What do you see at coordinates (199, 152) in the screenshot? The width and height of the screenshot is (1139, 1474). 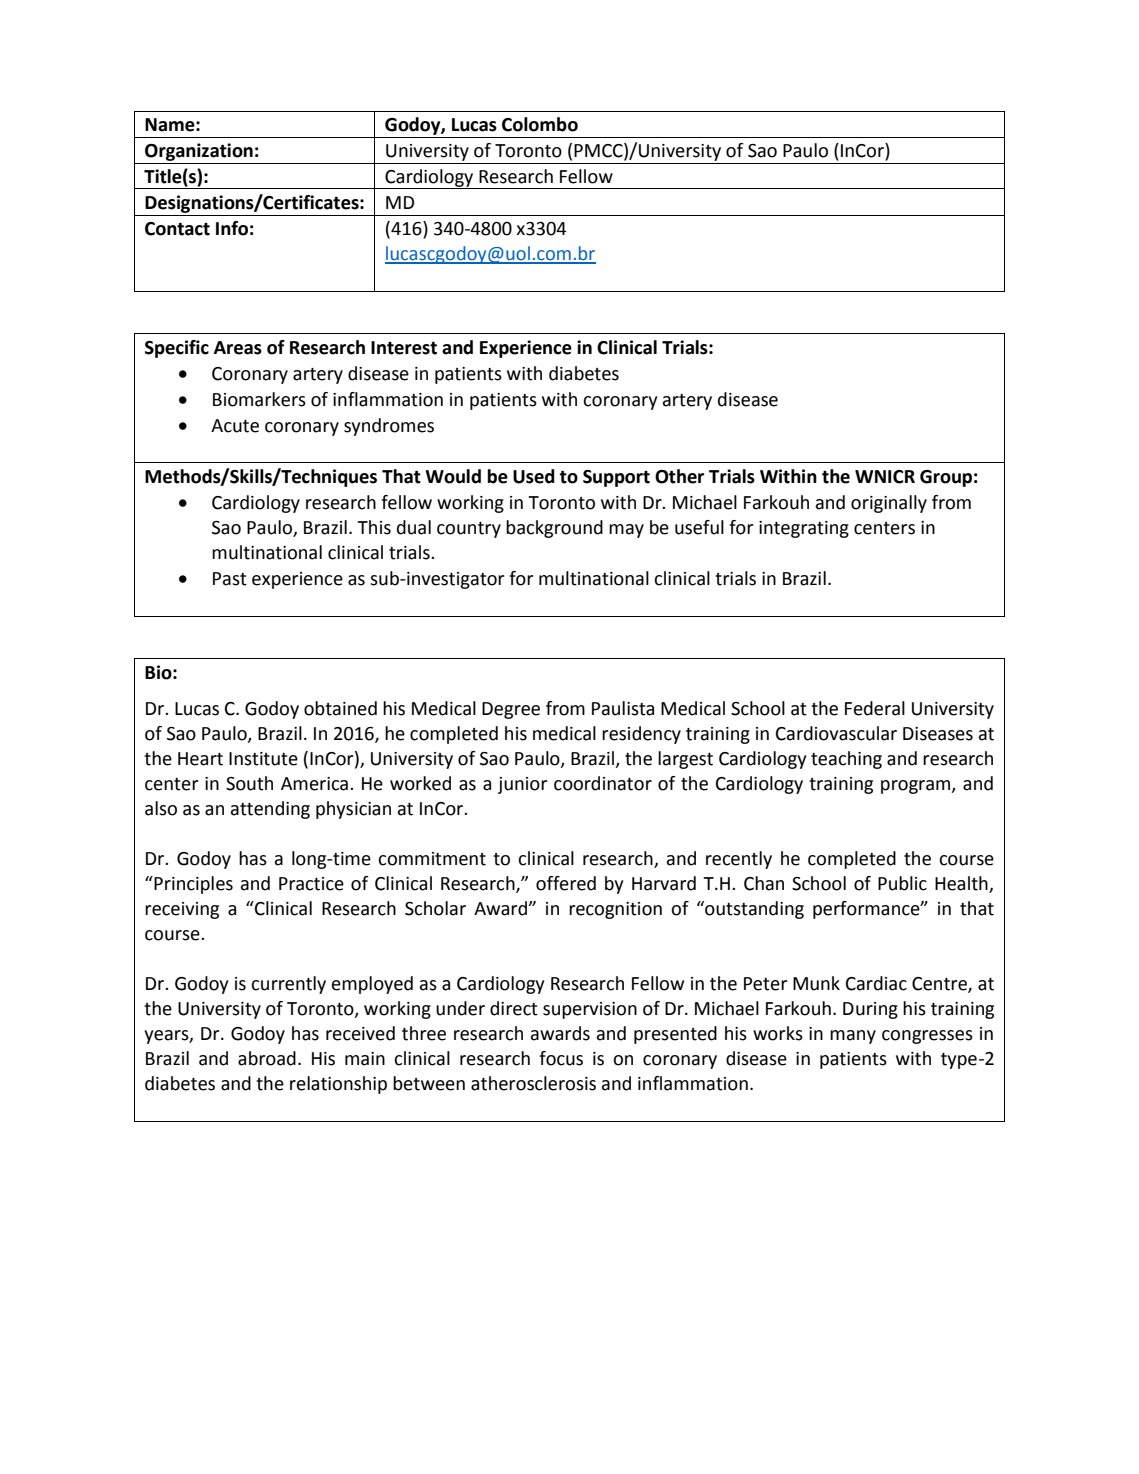 I see `Organization` at bounding box center [199, 152].
